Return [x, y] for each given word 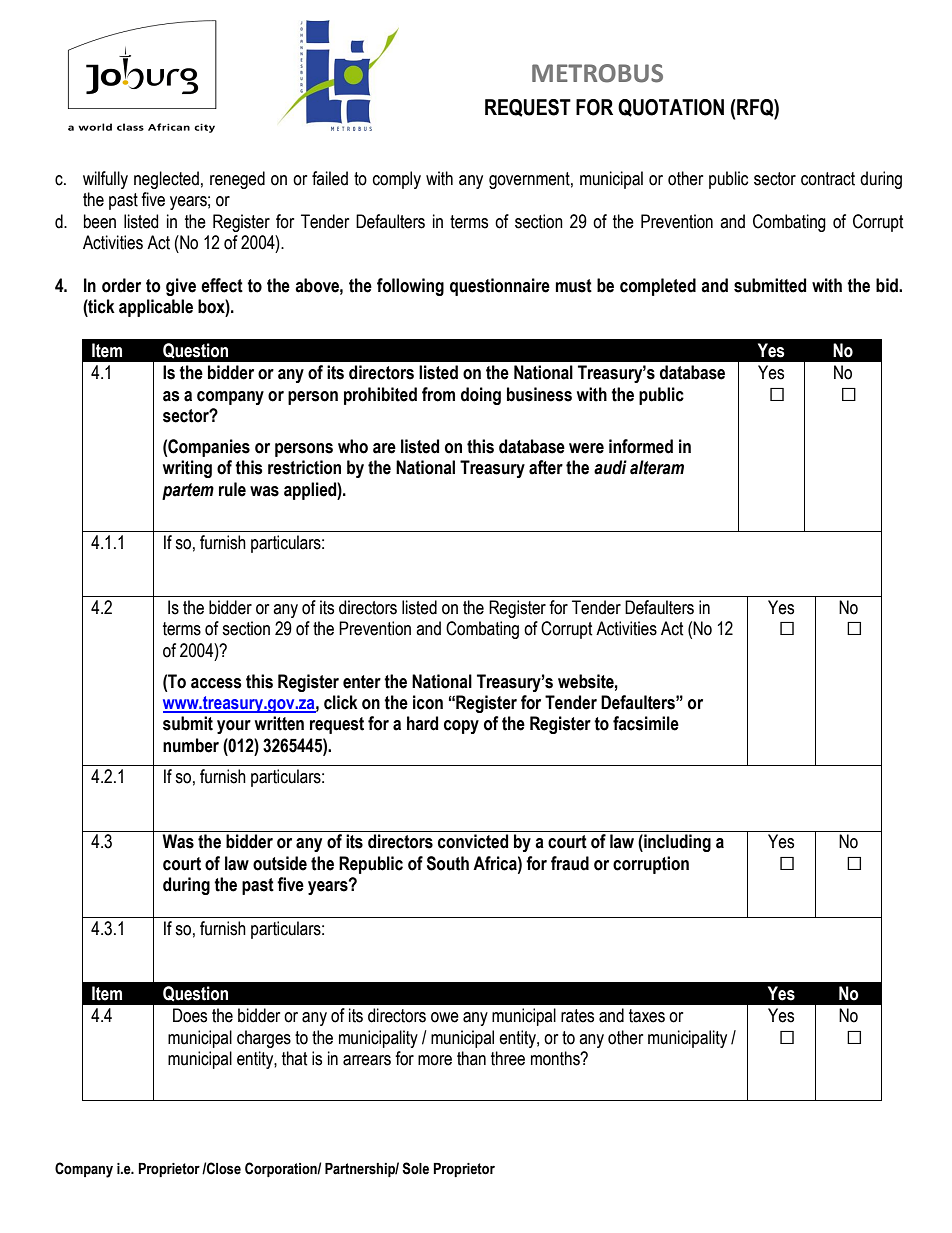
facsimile [646, 723]
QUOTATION [671, 108]
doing [481, 396]
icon [428, 702]
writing [187, 469]
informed [641, 446]
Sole [415, 1168]
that [295, 1058]
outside [280, 863]
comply [397, 180]
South [448, 863]
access [216, 683]
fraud [570, 863]
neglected [166, 180]
